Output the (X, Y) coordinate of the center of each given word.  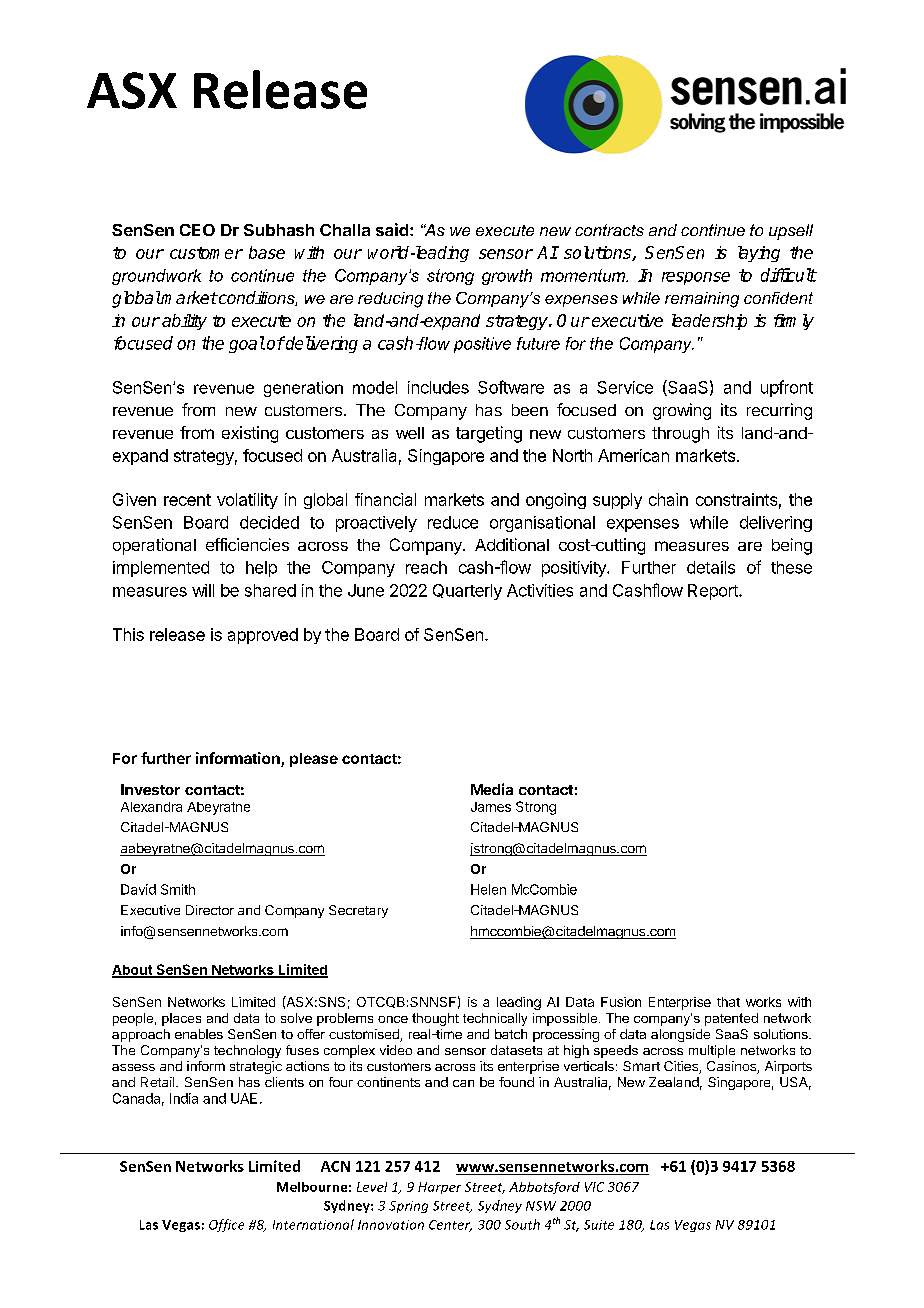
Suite (599, 1225)
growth (507, 277)
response (696, 278)
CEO (197, 230)
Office (226, 1225)
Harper (439, 1188)
